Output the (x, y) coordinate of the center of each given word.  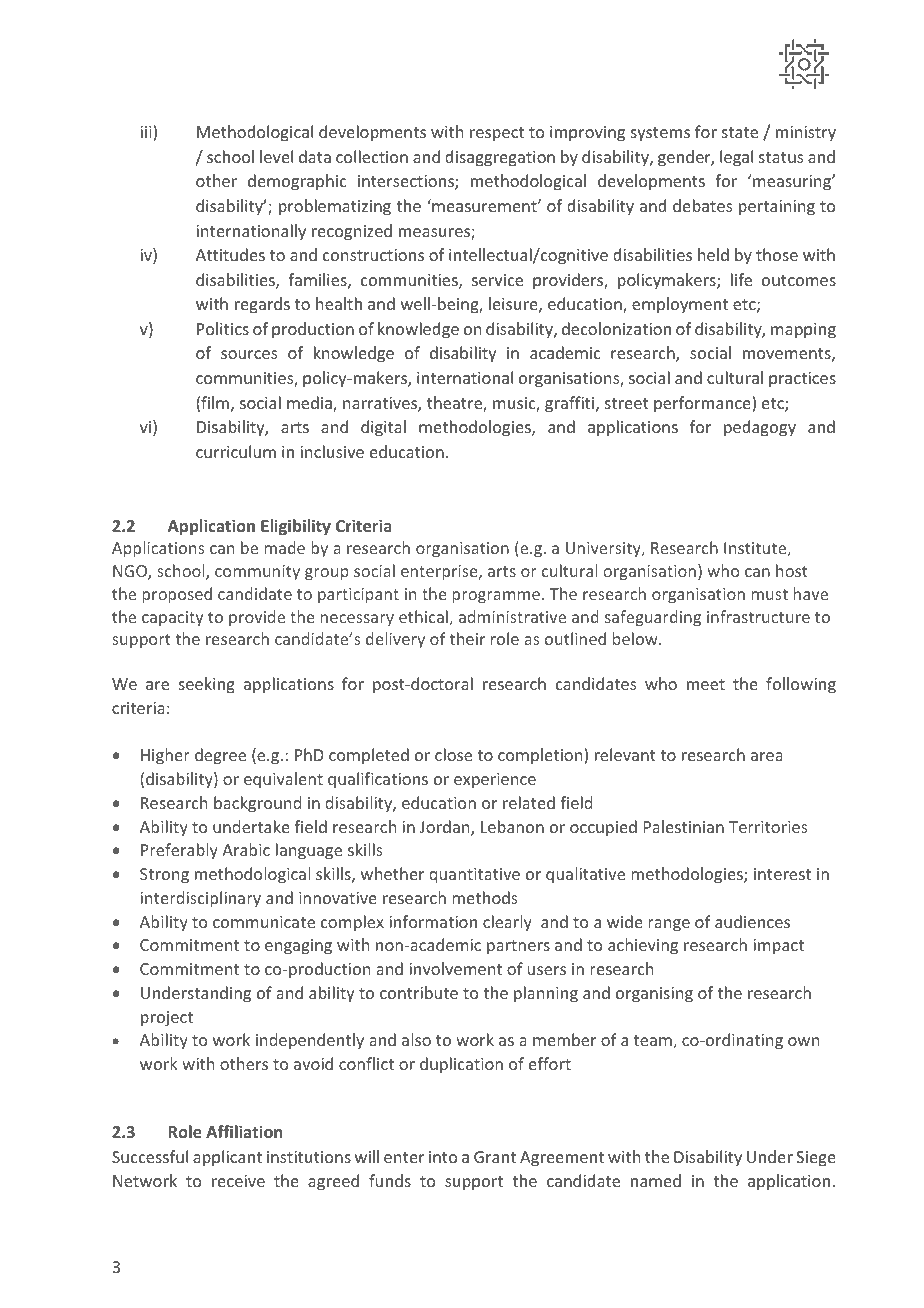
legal (736, 158)
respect (497, 134)
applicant (227, 1158)
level (276, 156)
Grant (495, 1157)
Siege (816, 1159)
